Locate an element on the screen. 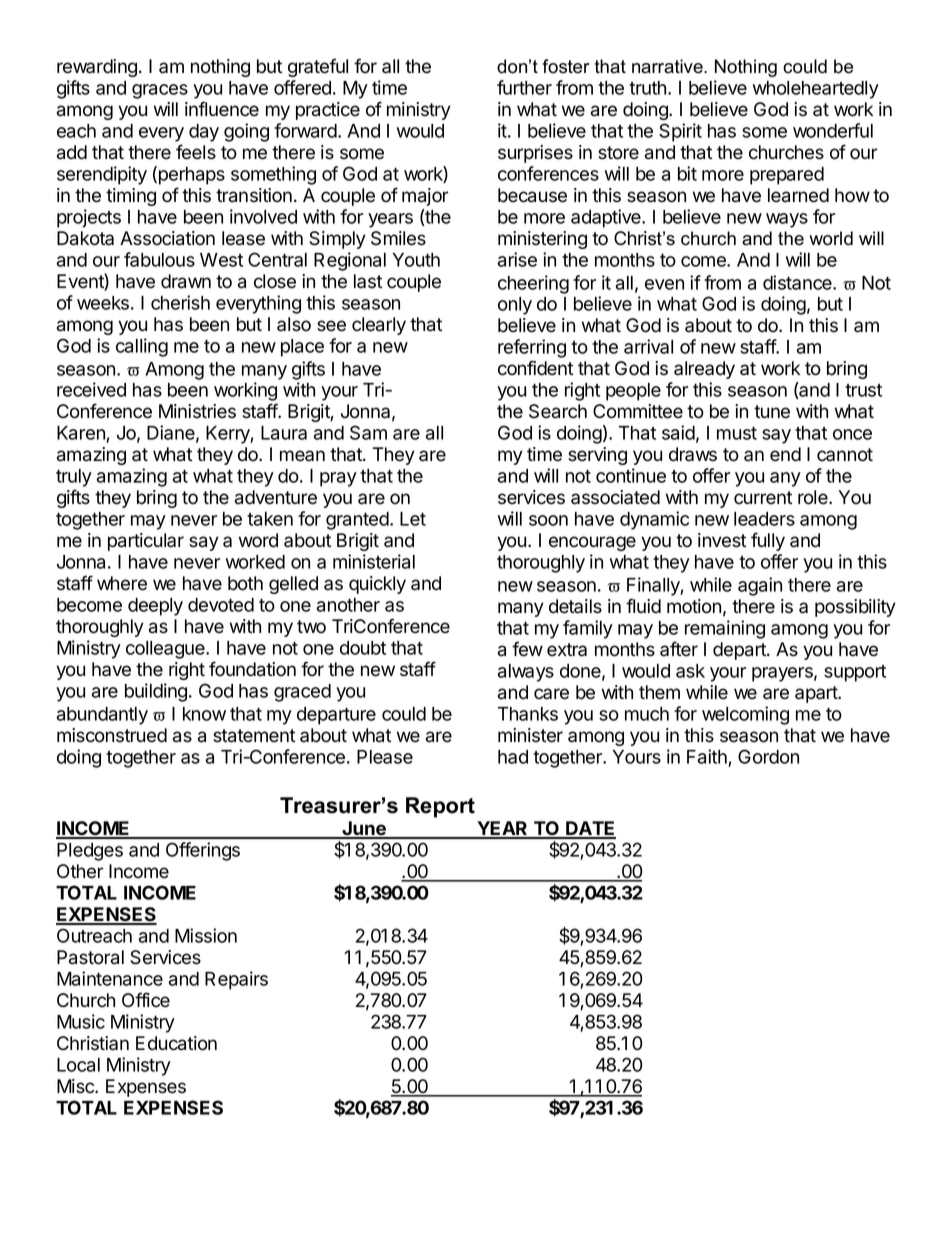 The image size is (952, 1233). Repairs is located at coordinates (236, 980).
